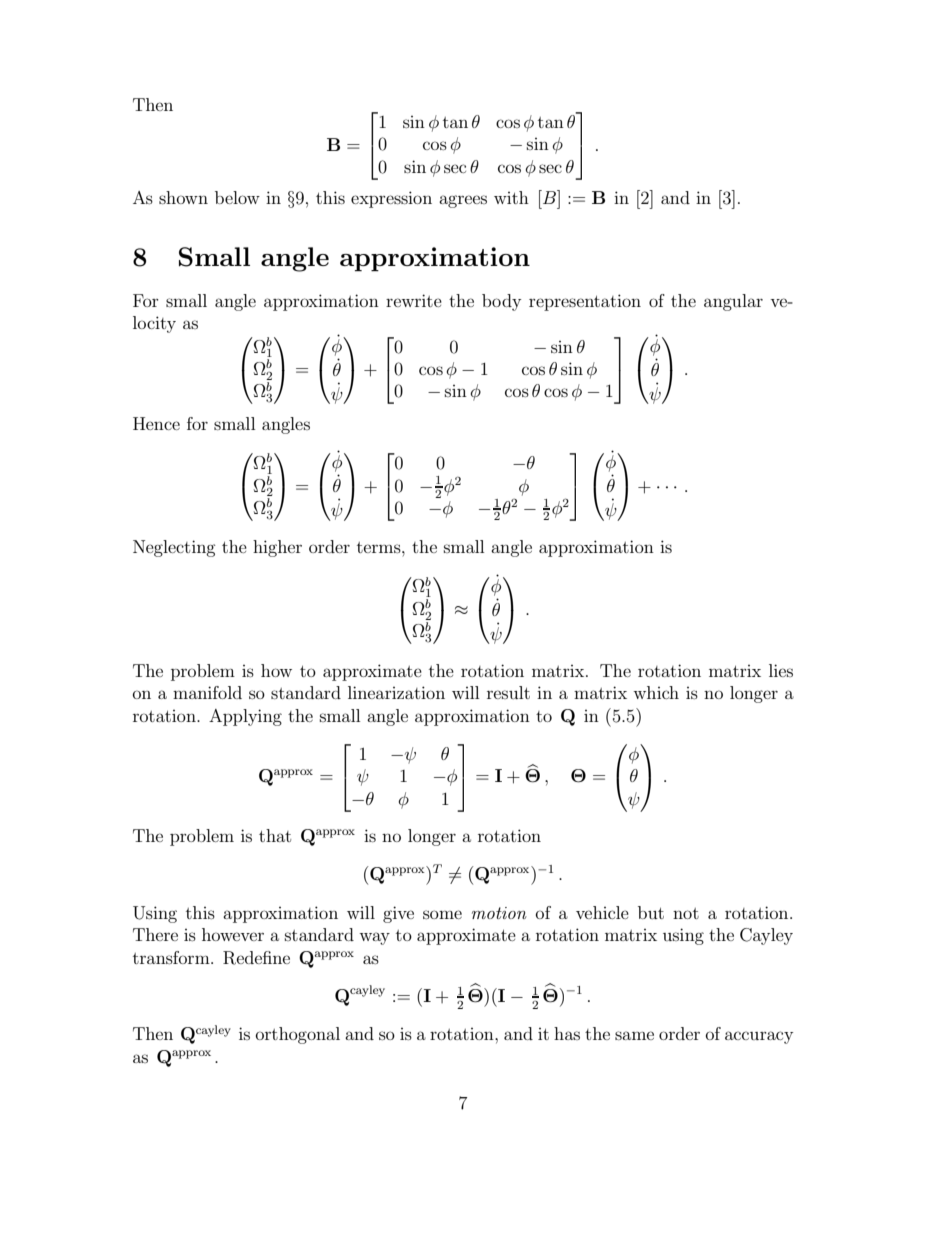 The image size is (952, 1233). Describe the element at coordinates (277, 548) in the image. I see `higher` at that location.
